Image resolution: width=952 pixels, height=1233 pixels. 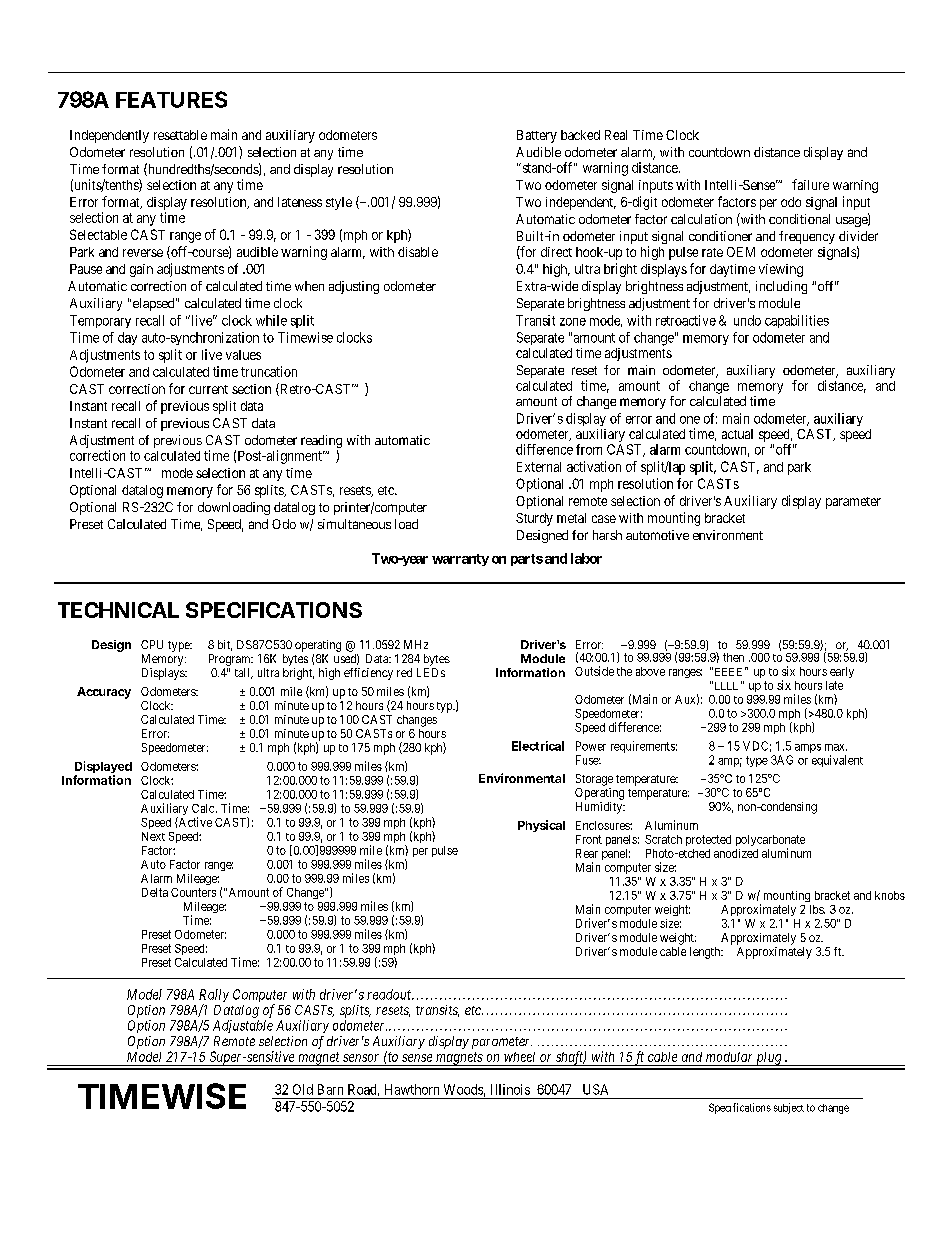 I want to click on actual, so click(x=737, y=434).
